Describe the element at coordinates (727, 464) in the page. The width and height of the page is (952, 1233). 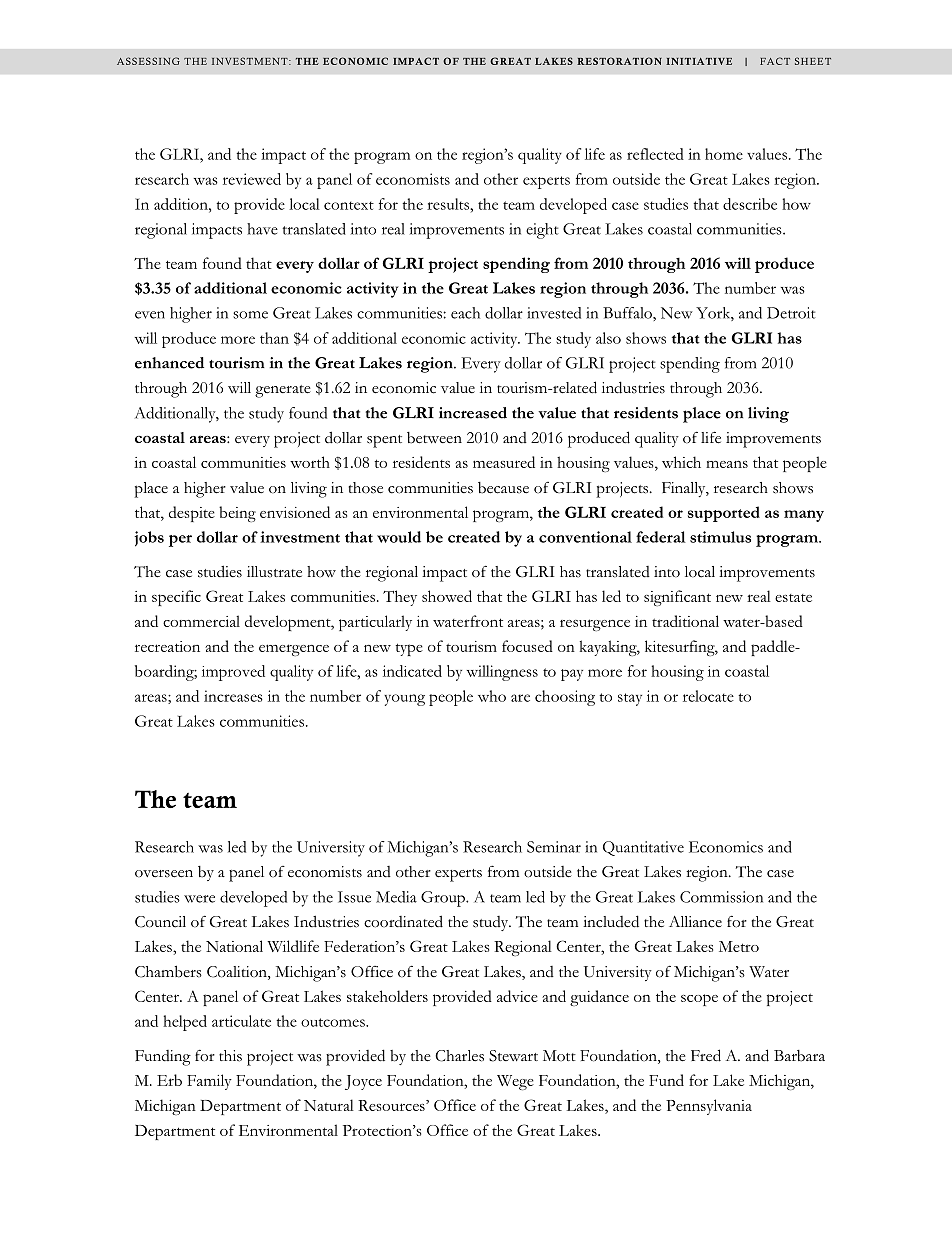
I see `means` at that location.
